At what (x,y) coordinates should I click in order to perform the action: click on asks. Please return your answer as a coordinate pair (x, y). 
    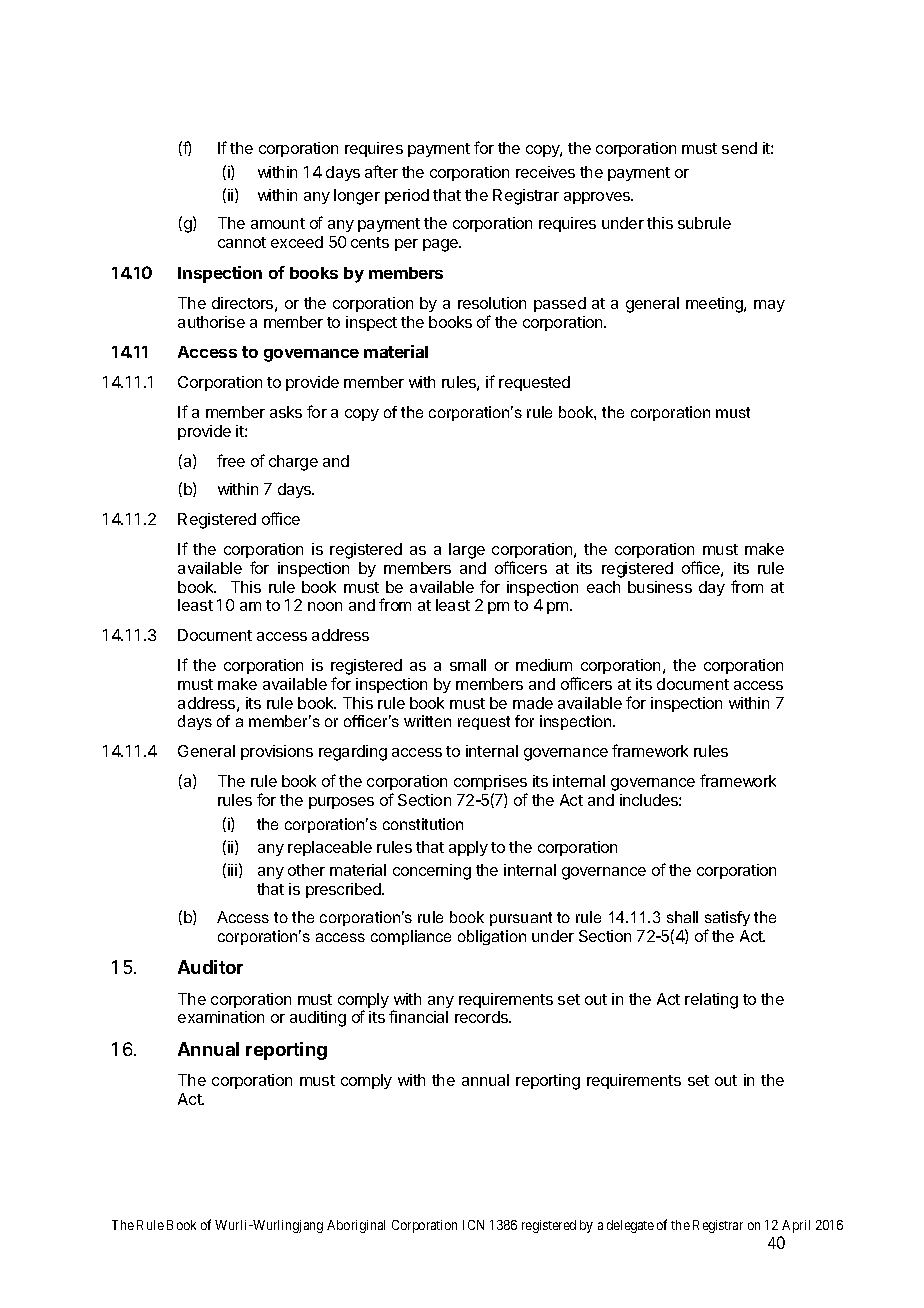
    Looking at the image, I should click on (286, 412).
